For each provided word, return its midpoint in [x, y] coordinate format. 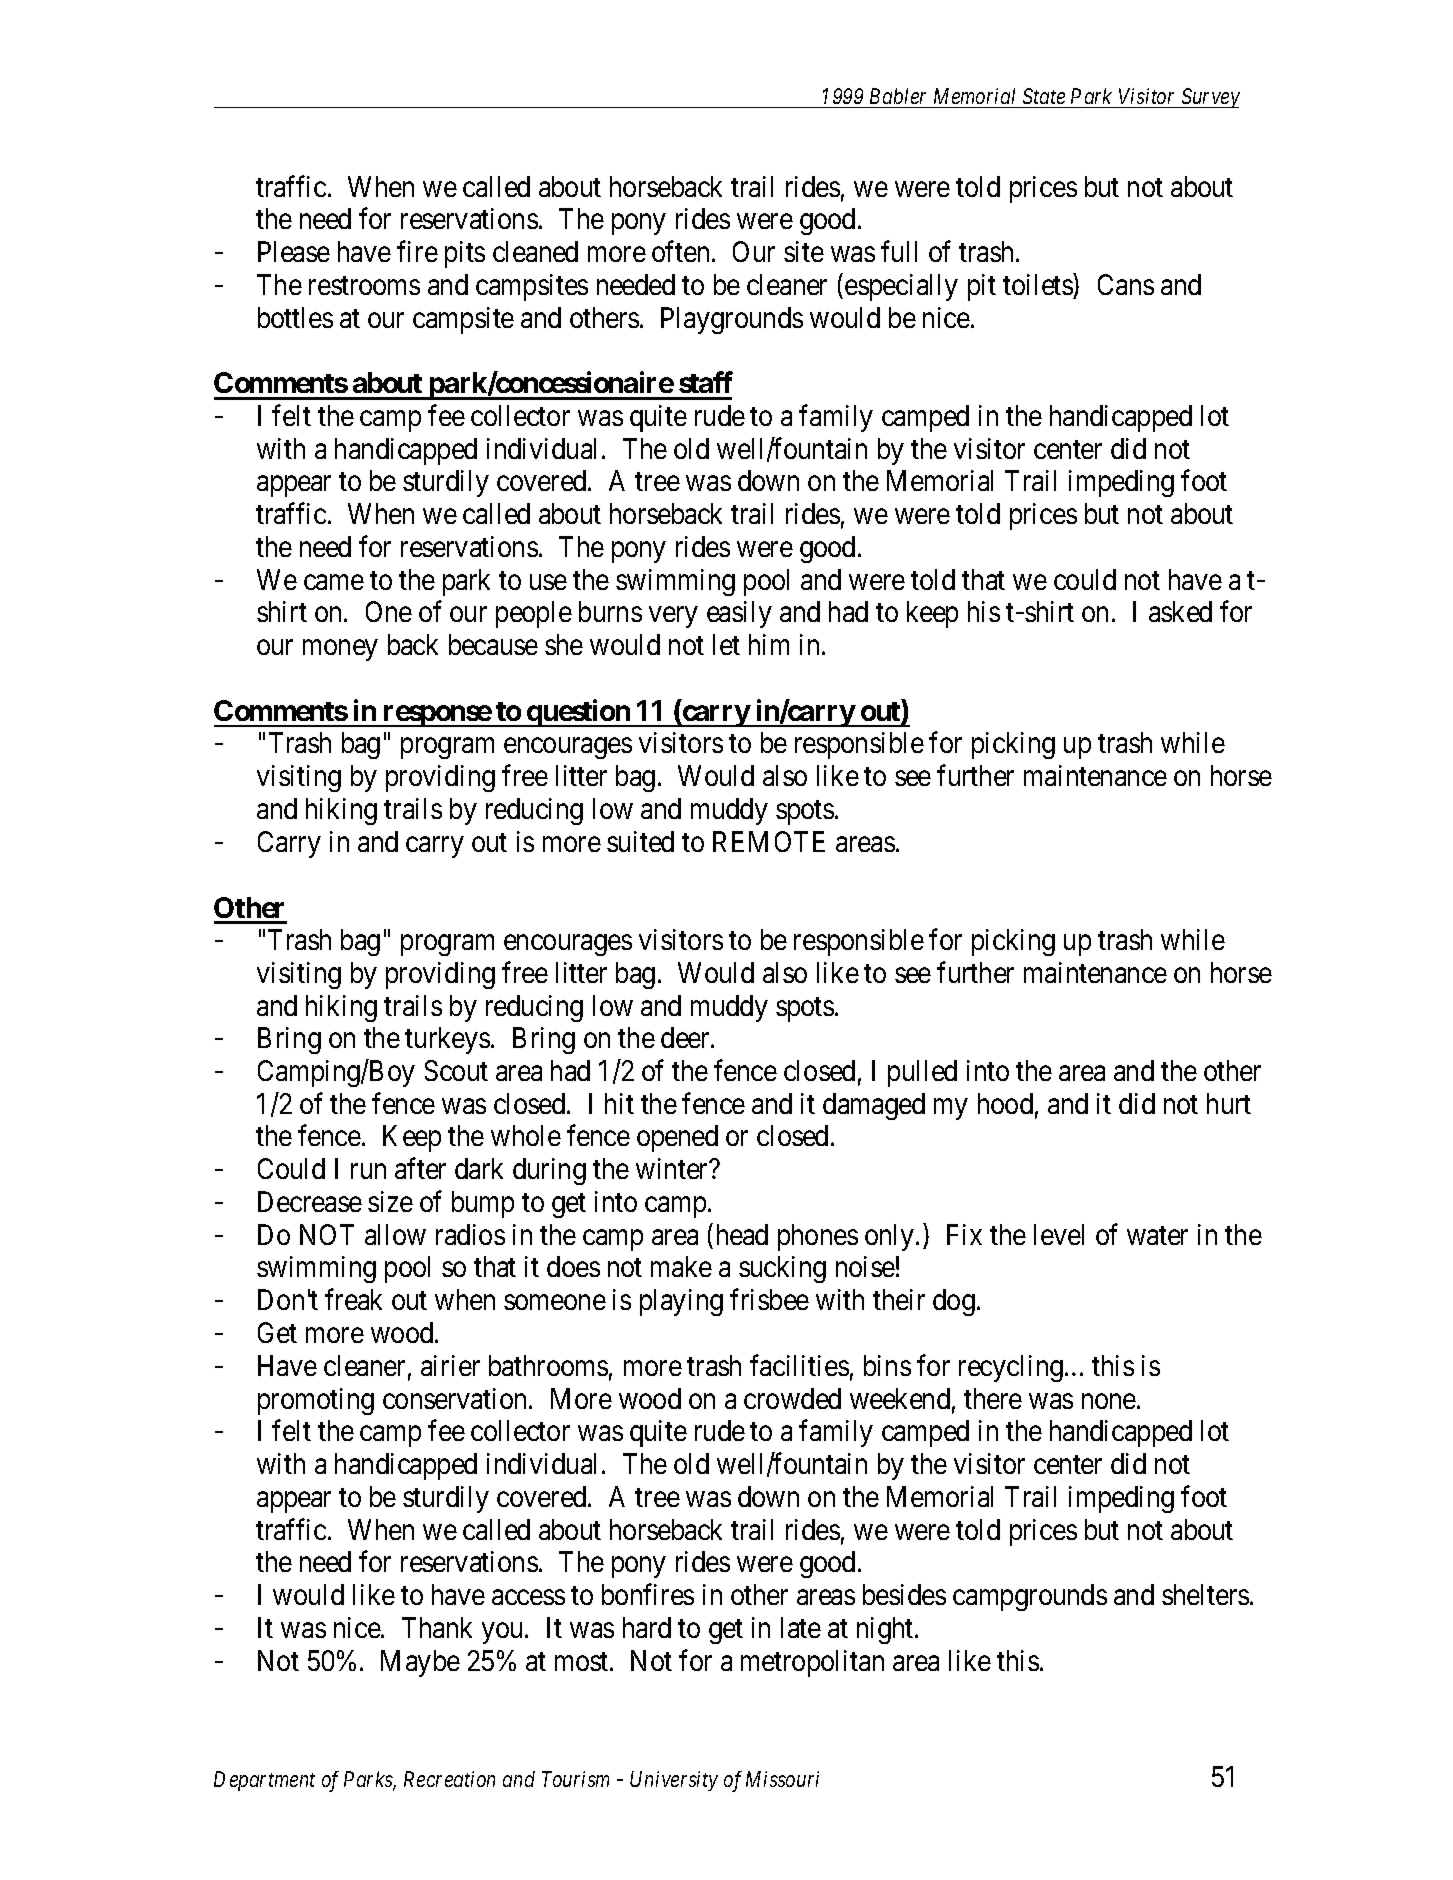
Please [294, 251]
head [742, 1234]
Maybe [420, 1663]
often [682, 251]
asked [1180, 611]
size [390, 1201]
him [769, 644]
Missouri [782, 1779]
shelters [1205, 1594]
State [1044, 98]
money [340, 650]
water [1157, 1235]
